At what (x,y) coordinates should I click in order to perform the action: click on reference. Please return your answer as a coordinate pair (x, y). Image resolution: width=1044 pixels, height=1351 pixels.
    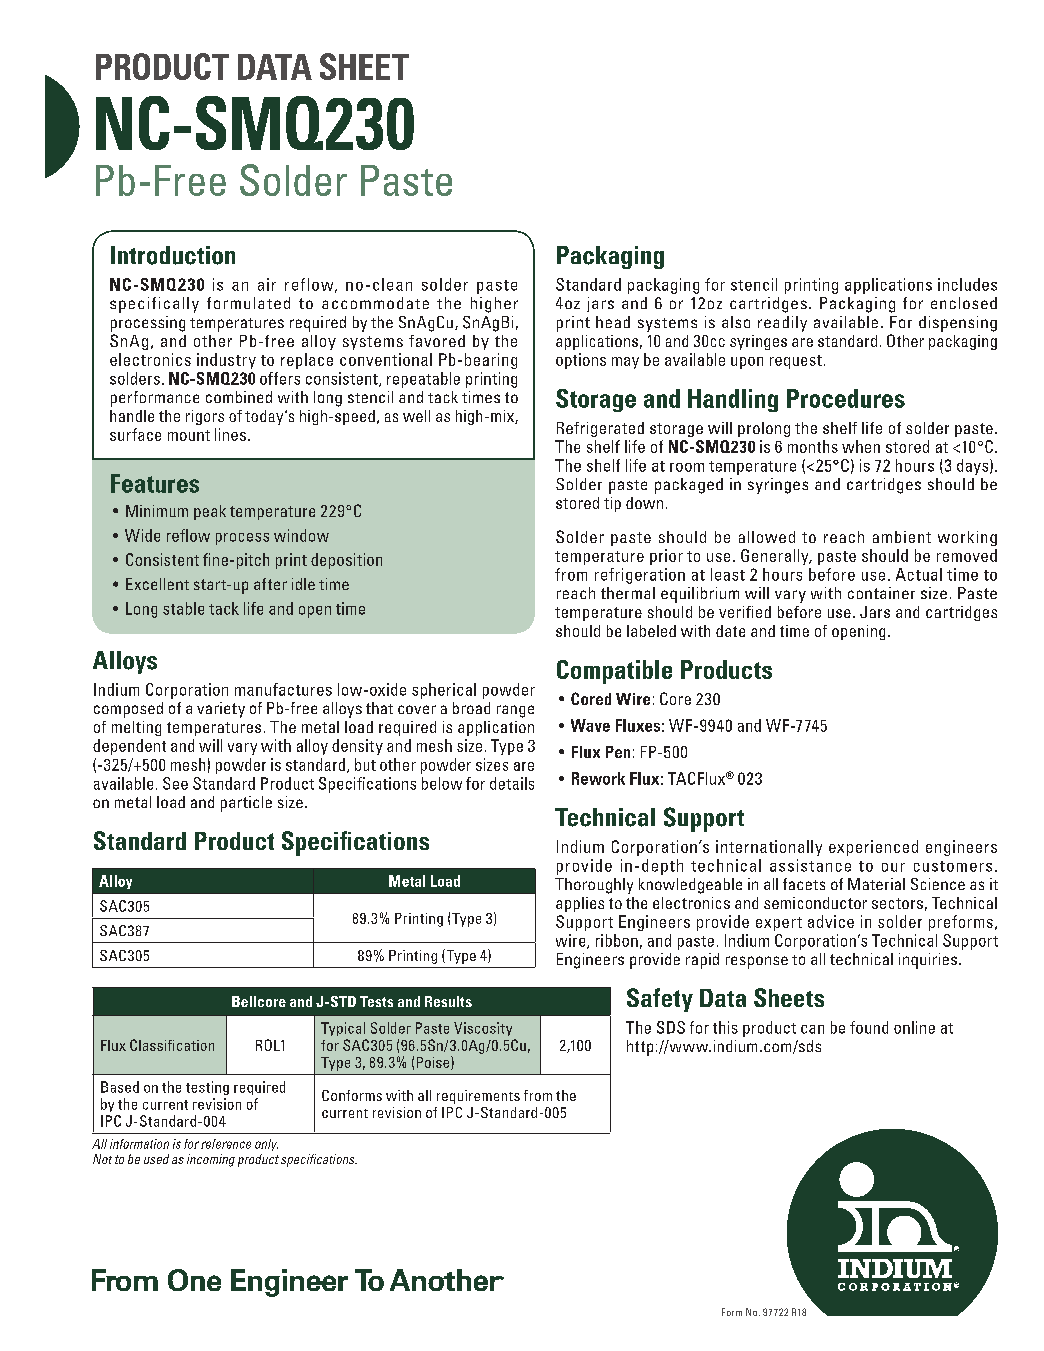
    Looking at the image, I should click on (226, 1144).
